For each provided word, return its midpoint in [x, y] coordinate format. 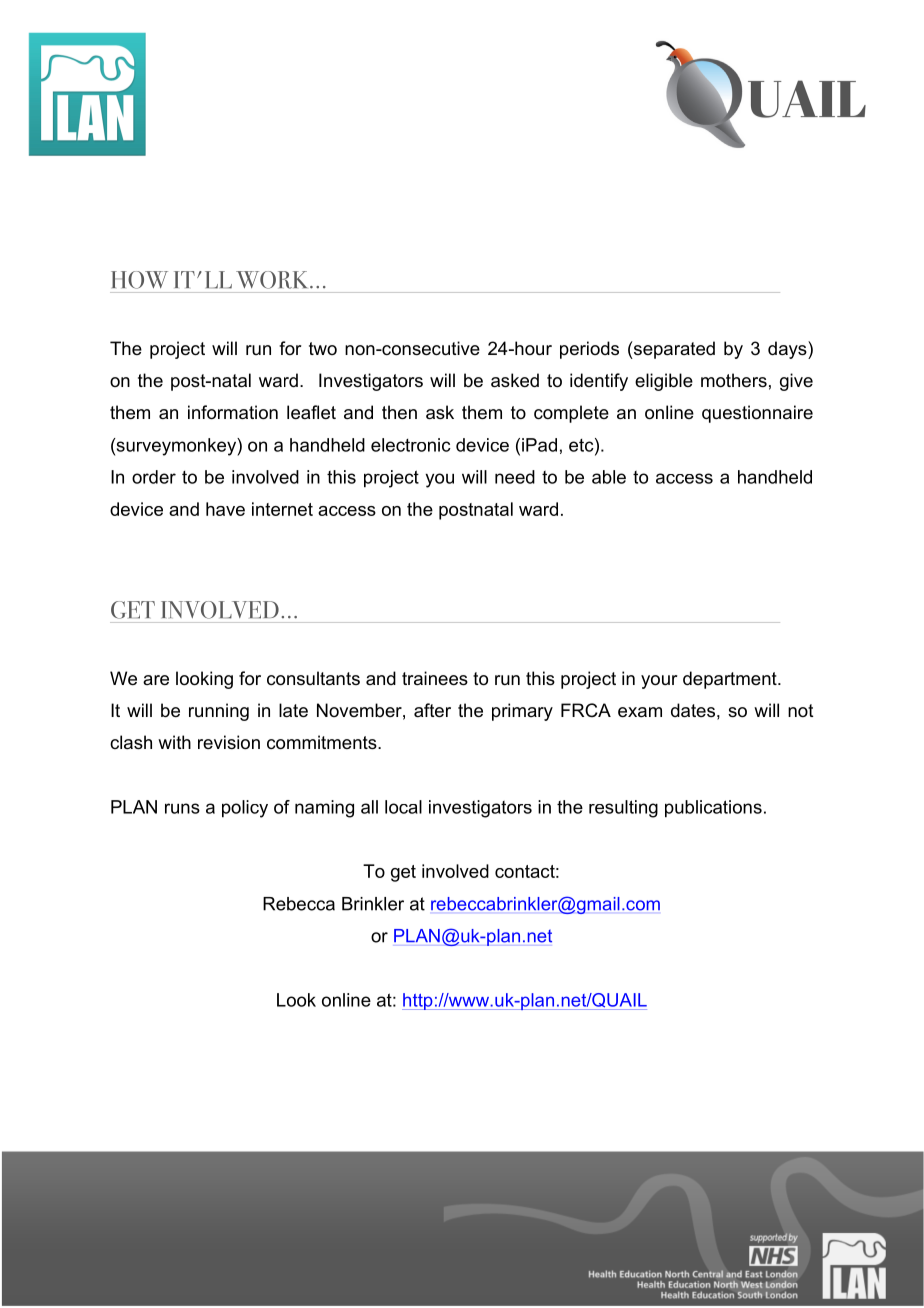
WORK [273, 280]
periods [589, 350]
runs [182, 808]
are [156, 680]
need [515, 477]
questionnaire [757, 414]
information [233, 412]
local [403, 807]
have [225, 509]
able [609, 477]
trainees [435, 678]
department [731, 680]
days [788, 350]
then [399, 412]
